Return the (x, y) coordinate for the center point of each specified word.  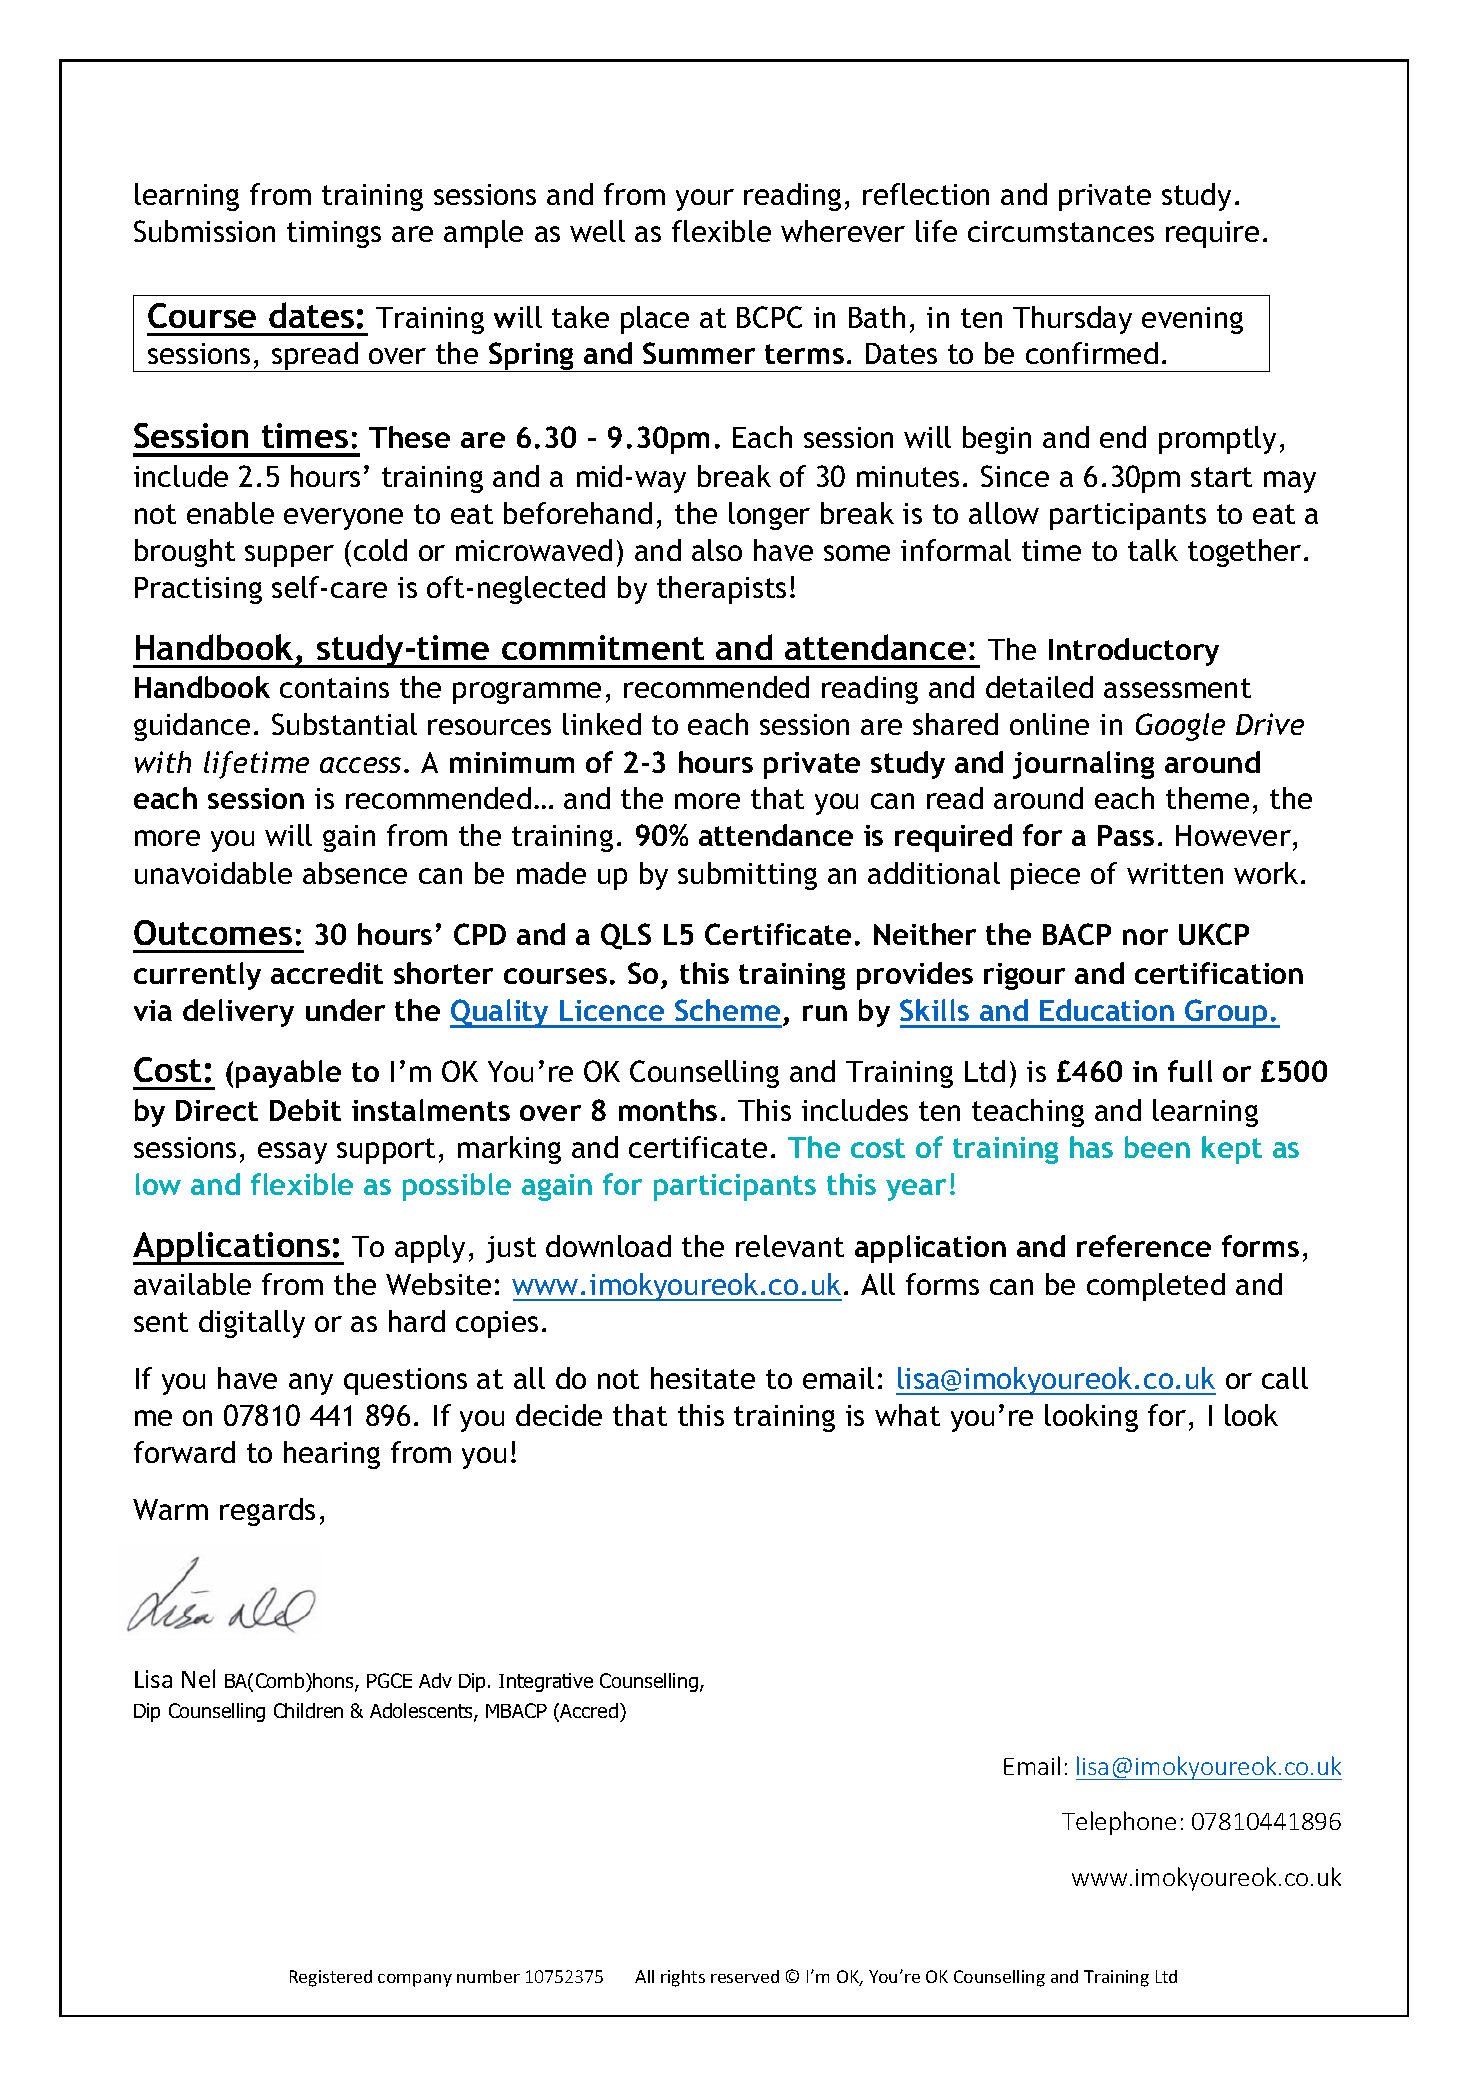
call (1285, 1378)
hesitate (703, 1378)
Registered (331, 1978)
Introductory (1134, 652)
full (1190, 1071)
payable (288, 1074)
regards (267, 1512)
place (655, 320)
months (668, 1110)
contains (334, 687)
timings (334, 234)
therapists (721, 590)
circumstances (1061, 231)
